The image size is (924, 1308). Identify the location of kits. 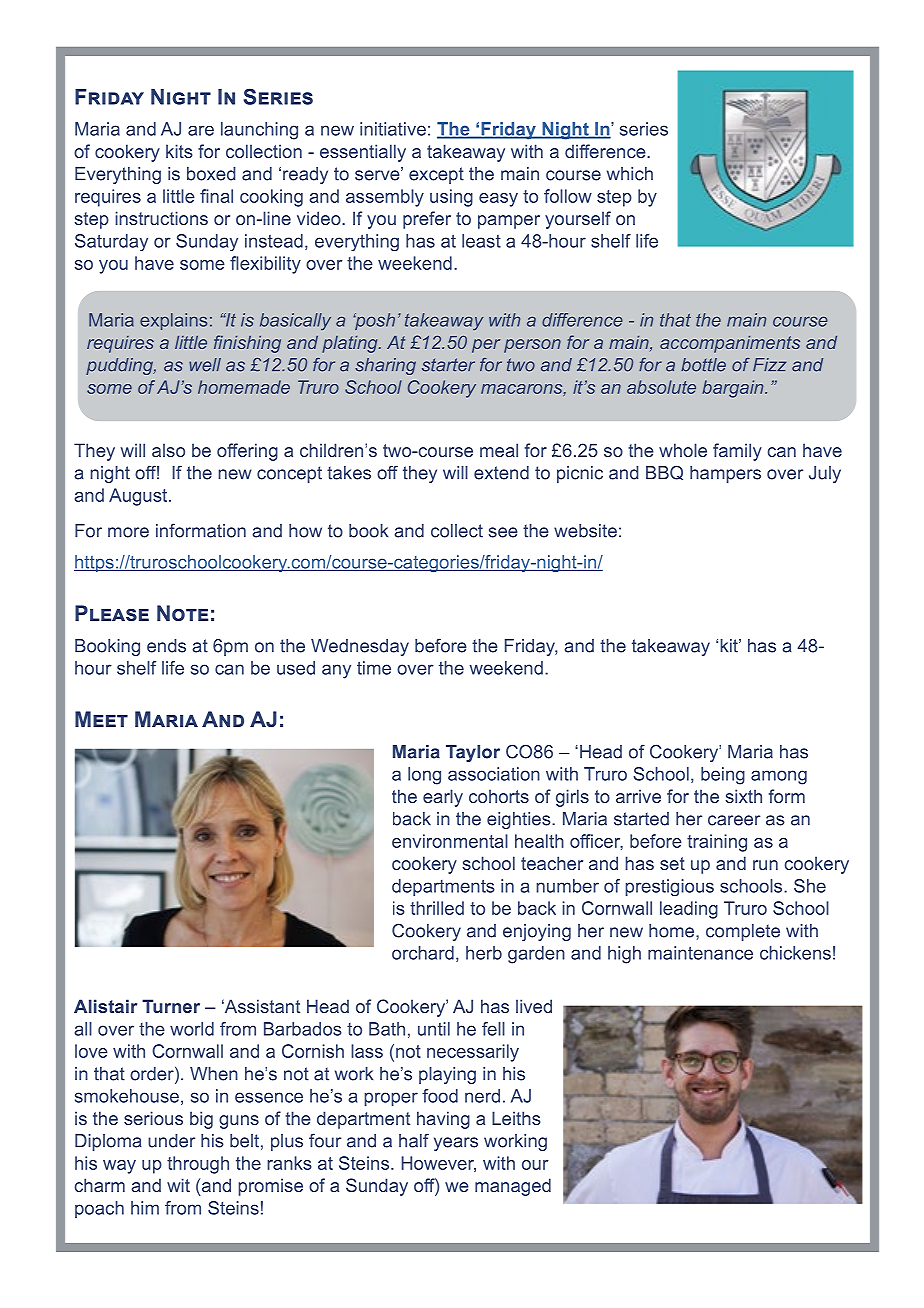
(179, 151).
